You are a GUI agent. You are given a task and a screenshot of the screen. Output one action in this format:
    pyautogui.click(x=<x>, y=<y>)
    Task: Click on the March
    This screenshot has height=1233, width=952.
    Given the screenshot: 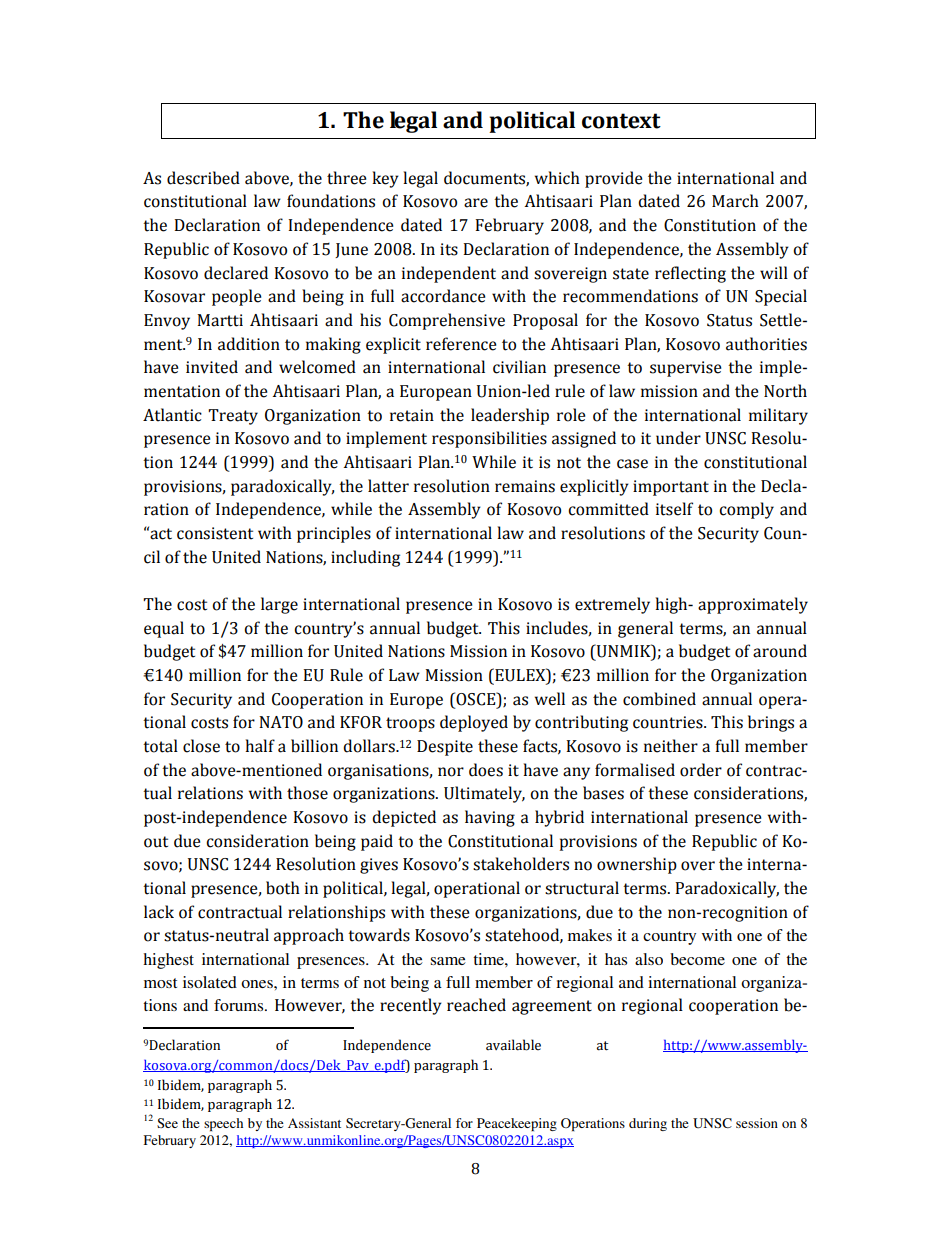 What is the action you would take?
    pyautogui.click(x=735, y=201)
